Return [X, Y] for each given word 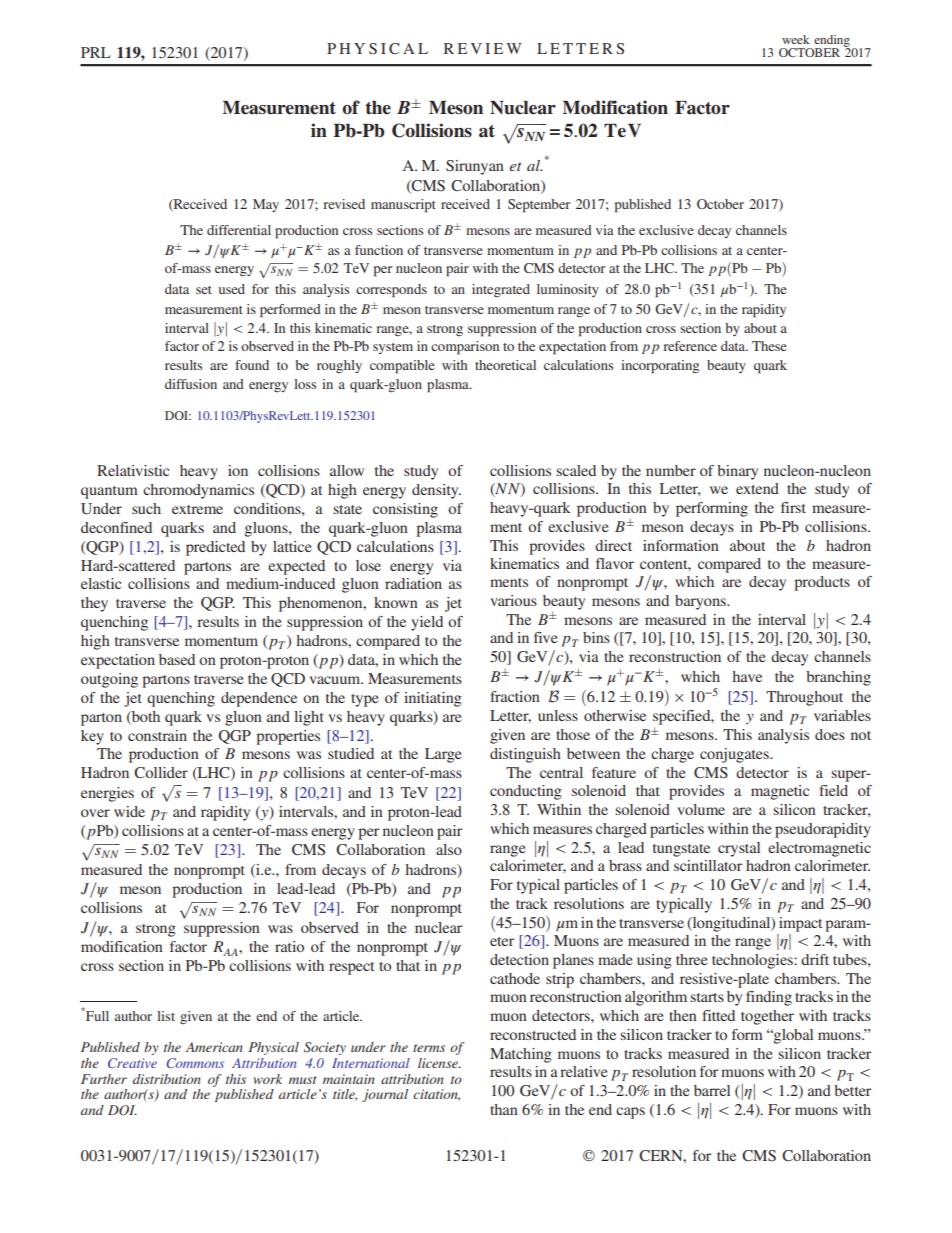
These [769, 346]
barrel [712, 1090]
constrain [157, 735]
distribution [167, 1079]
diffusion [191, 384]
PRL [96, 52]
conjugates [735, 755]
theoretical [505, 365]
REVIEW [483, 48]
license [439, 1063]
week [796, 39]
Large [443, 755]
